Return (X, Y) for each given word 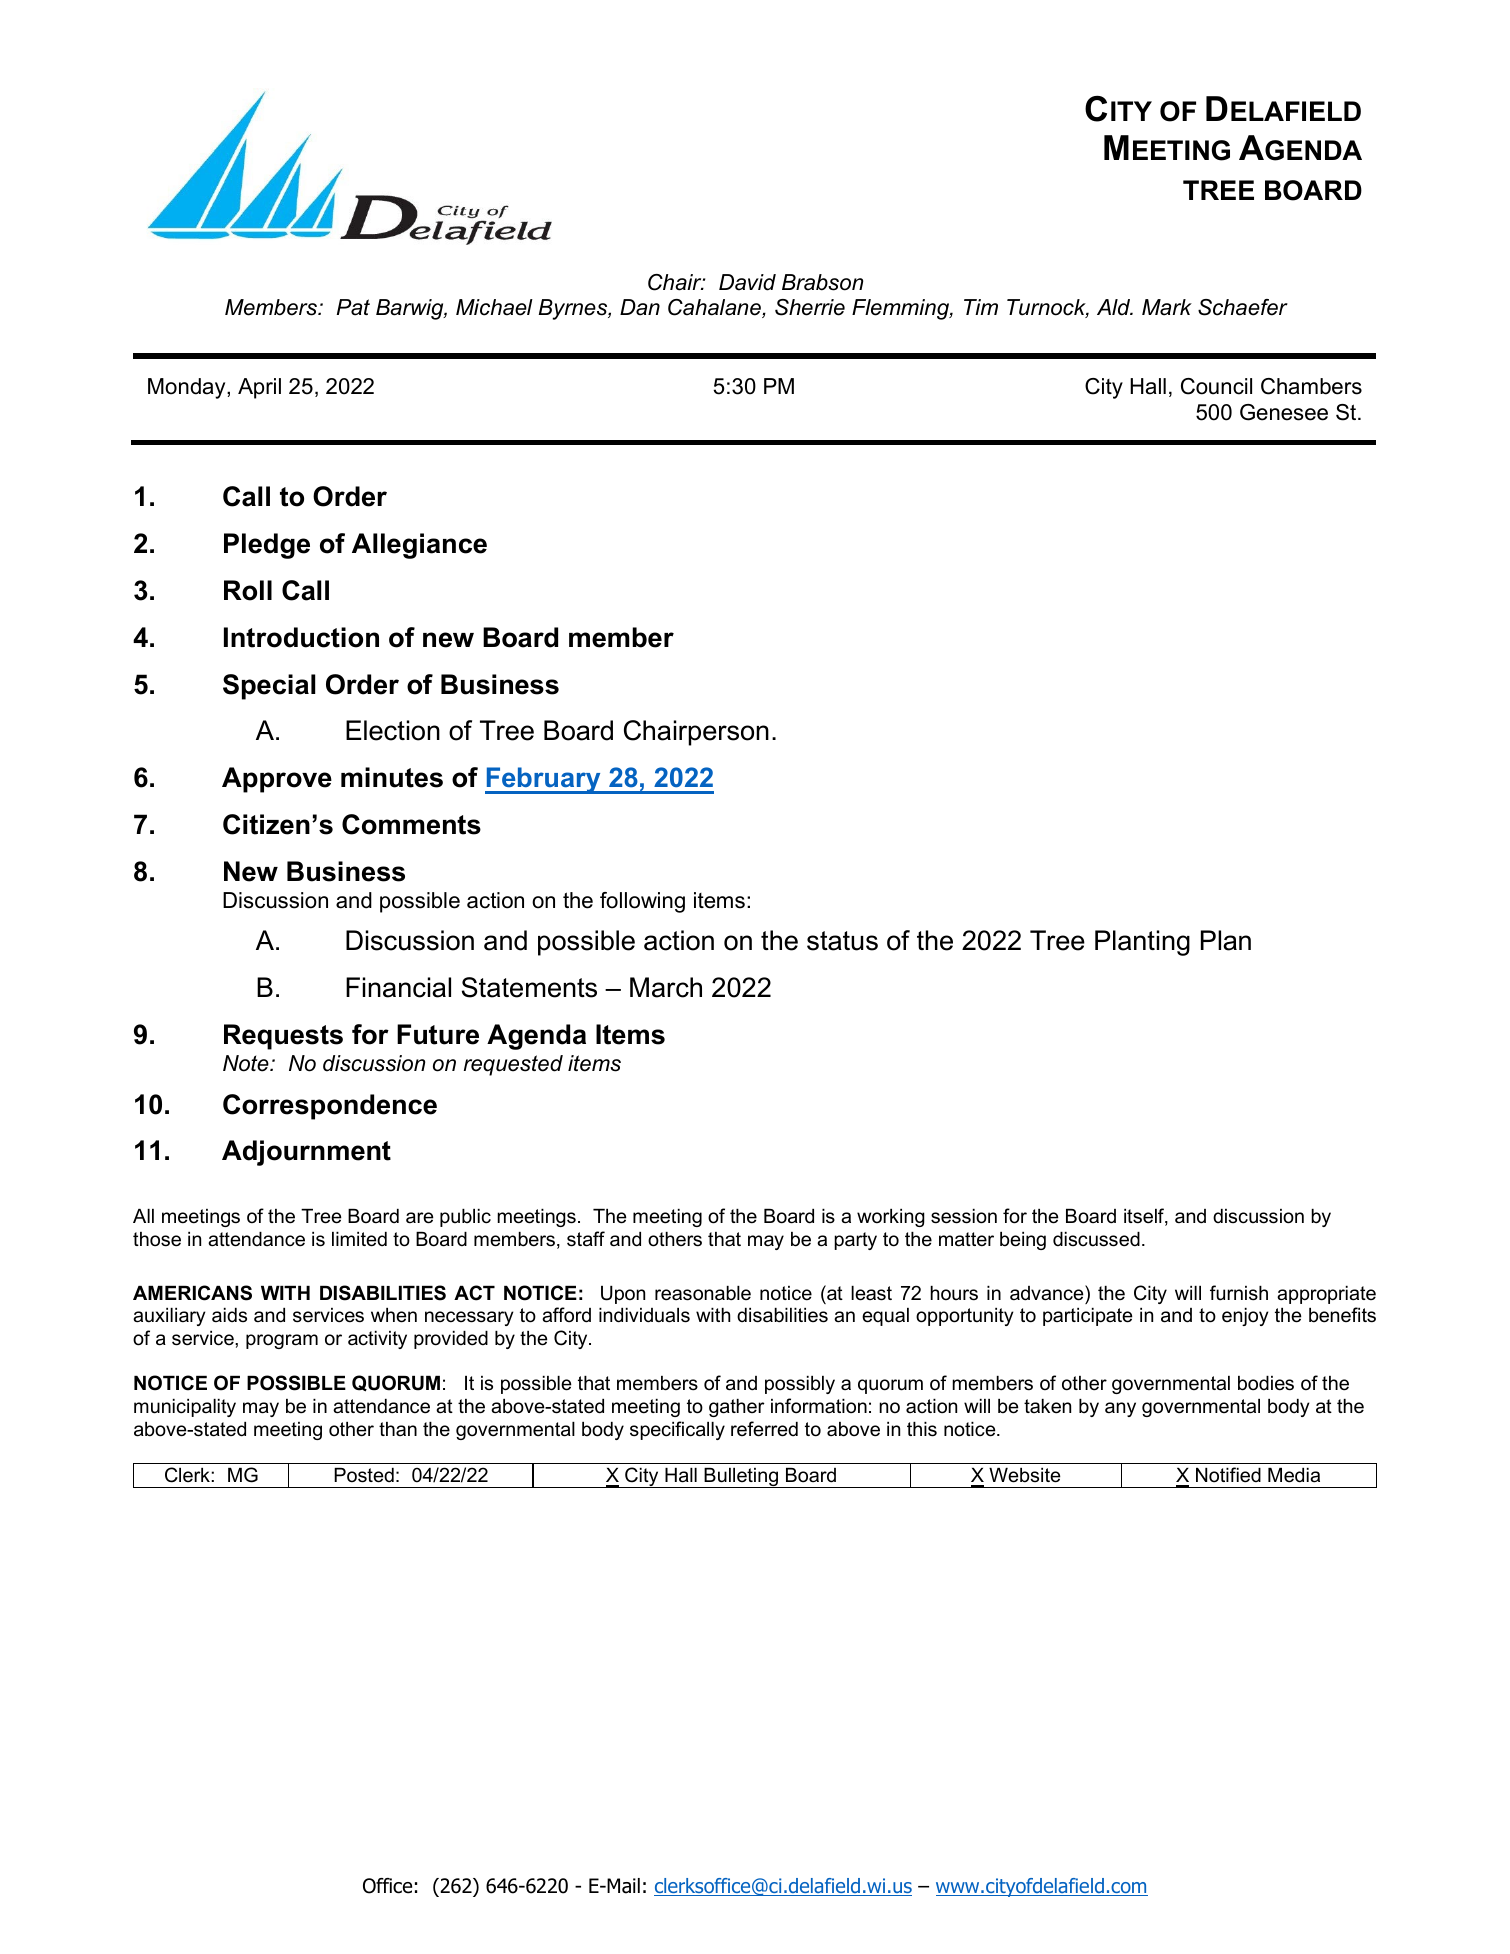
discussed (1096, 1239)
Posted (364, 1475)
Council (1216, 386)
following (642, 902)
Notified (1228, 1475)
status (842, 941)
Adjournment (306, 1153)
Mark (1167, 307)
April (259, 388)
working (891, 1218)
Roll (248, 590)
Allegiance (419, 546)
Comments (411, 824)
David (747, 282)
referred (764, 1429)
